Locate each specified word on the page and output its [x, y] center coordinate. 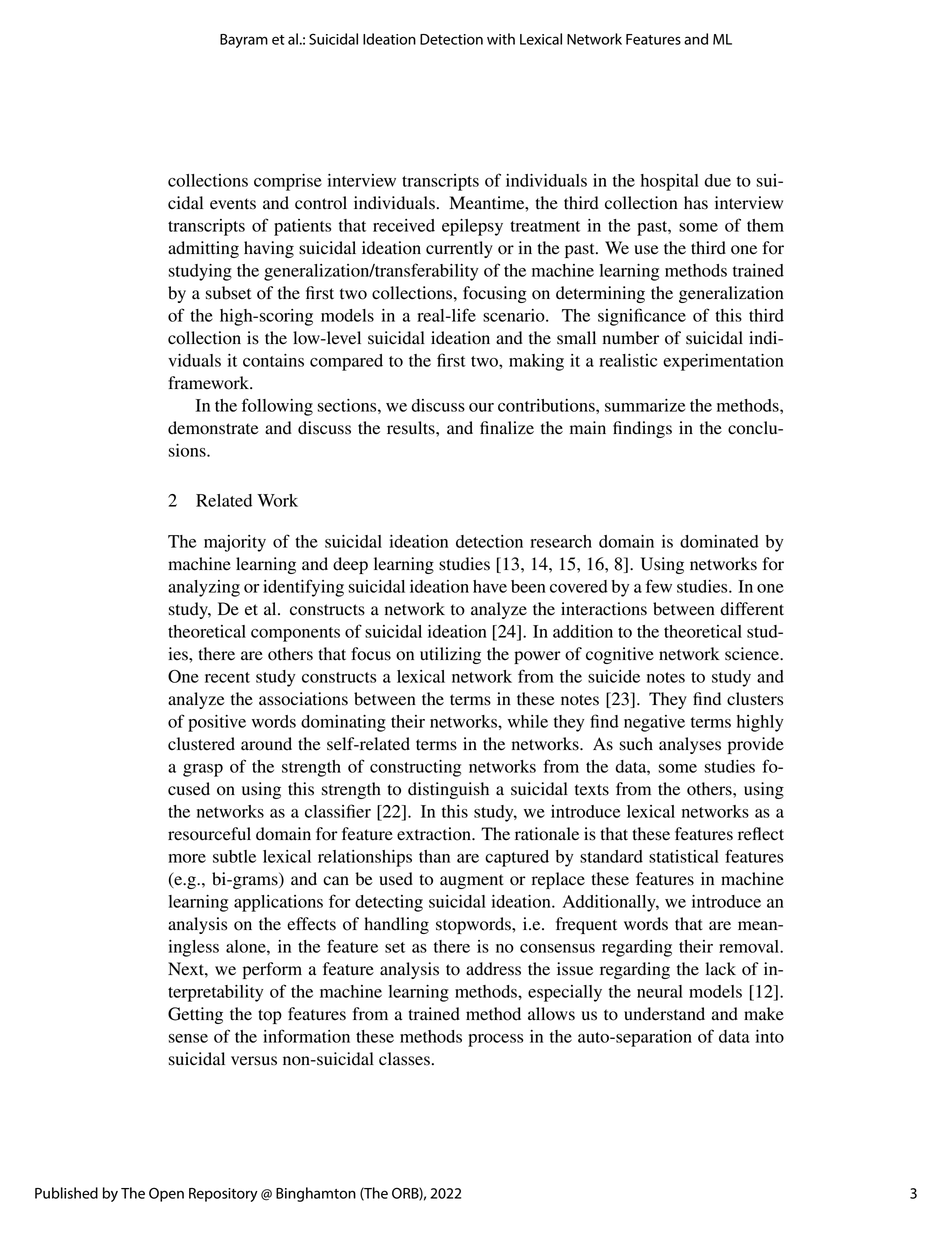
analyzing [204, 588]
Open [166, 1194]
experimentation [723, 362]
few [659, 586]
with [501, 39]
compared [346, 362]
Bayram [244, 41]
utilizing [450, 655]
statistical [684, 856]
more [187, 858]
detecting [389, 903]
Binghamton [316, 1194]
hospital [670, 182]
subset [228, 293]
